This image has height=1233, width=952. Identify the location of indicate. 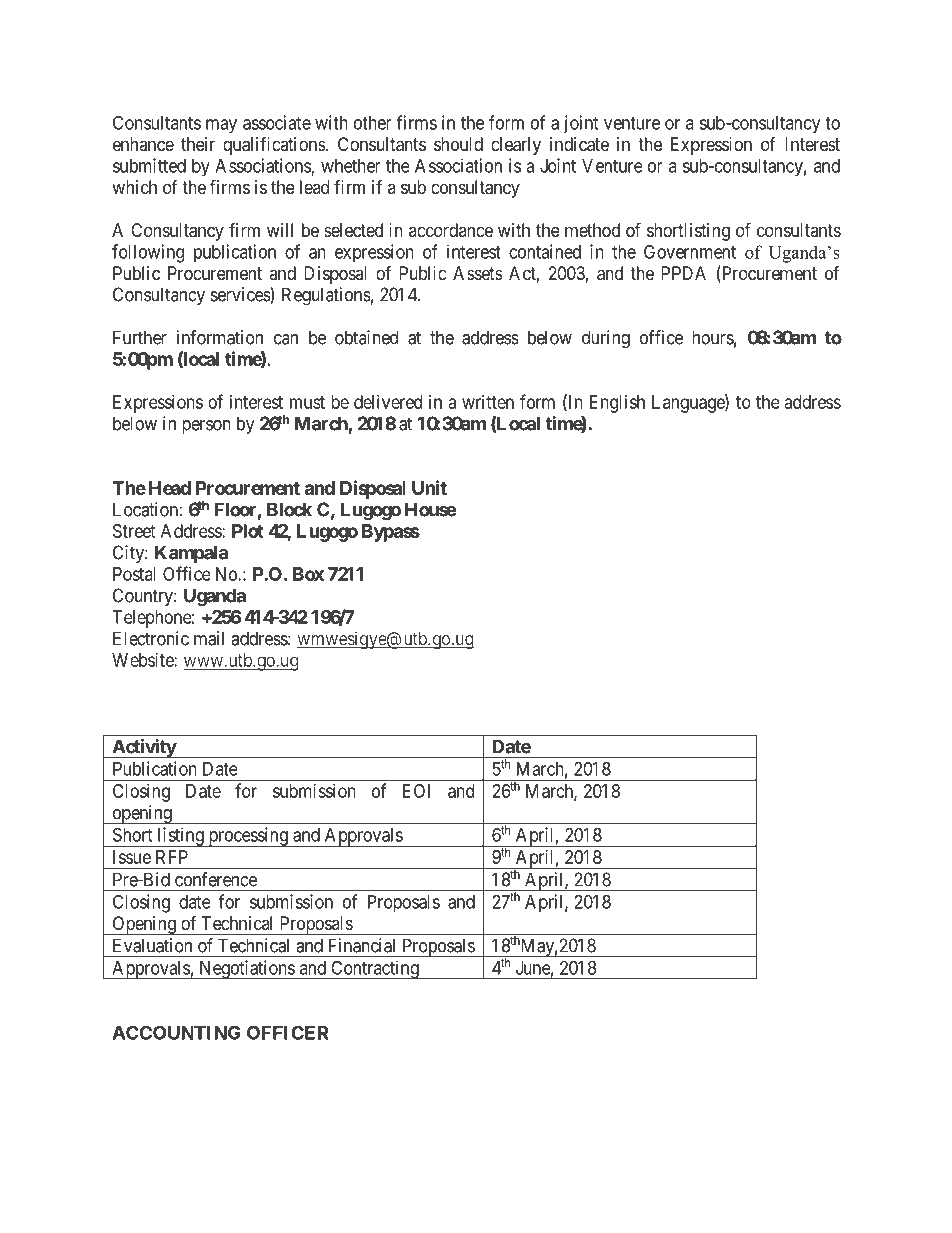
(579, 144).
